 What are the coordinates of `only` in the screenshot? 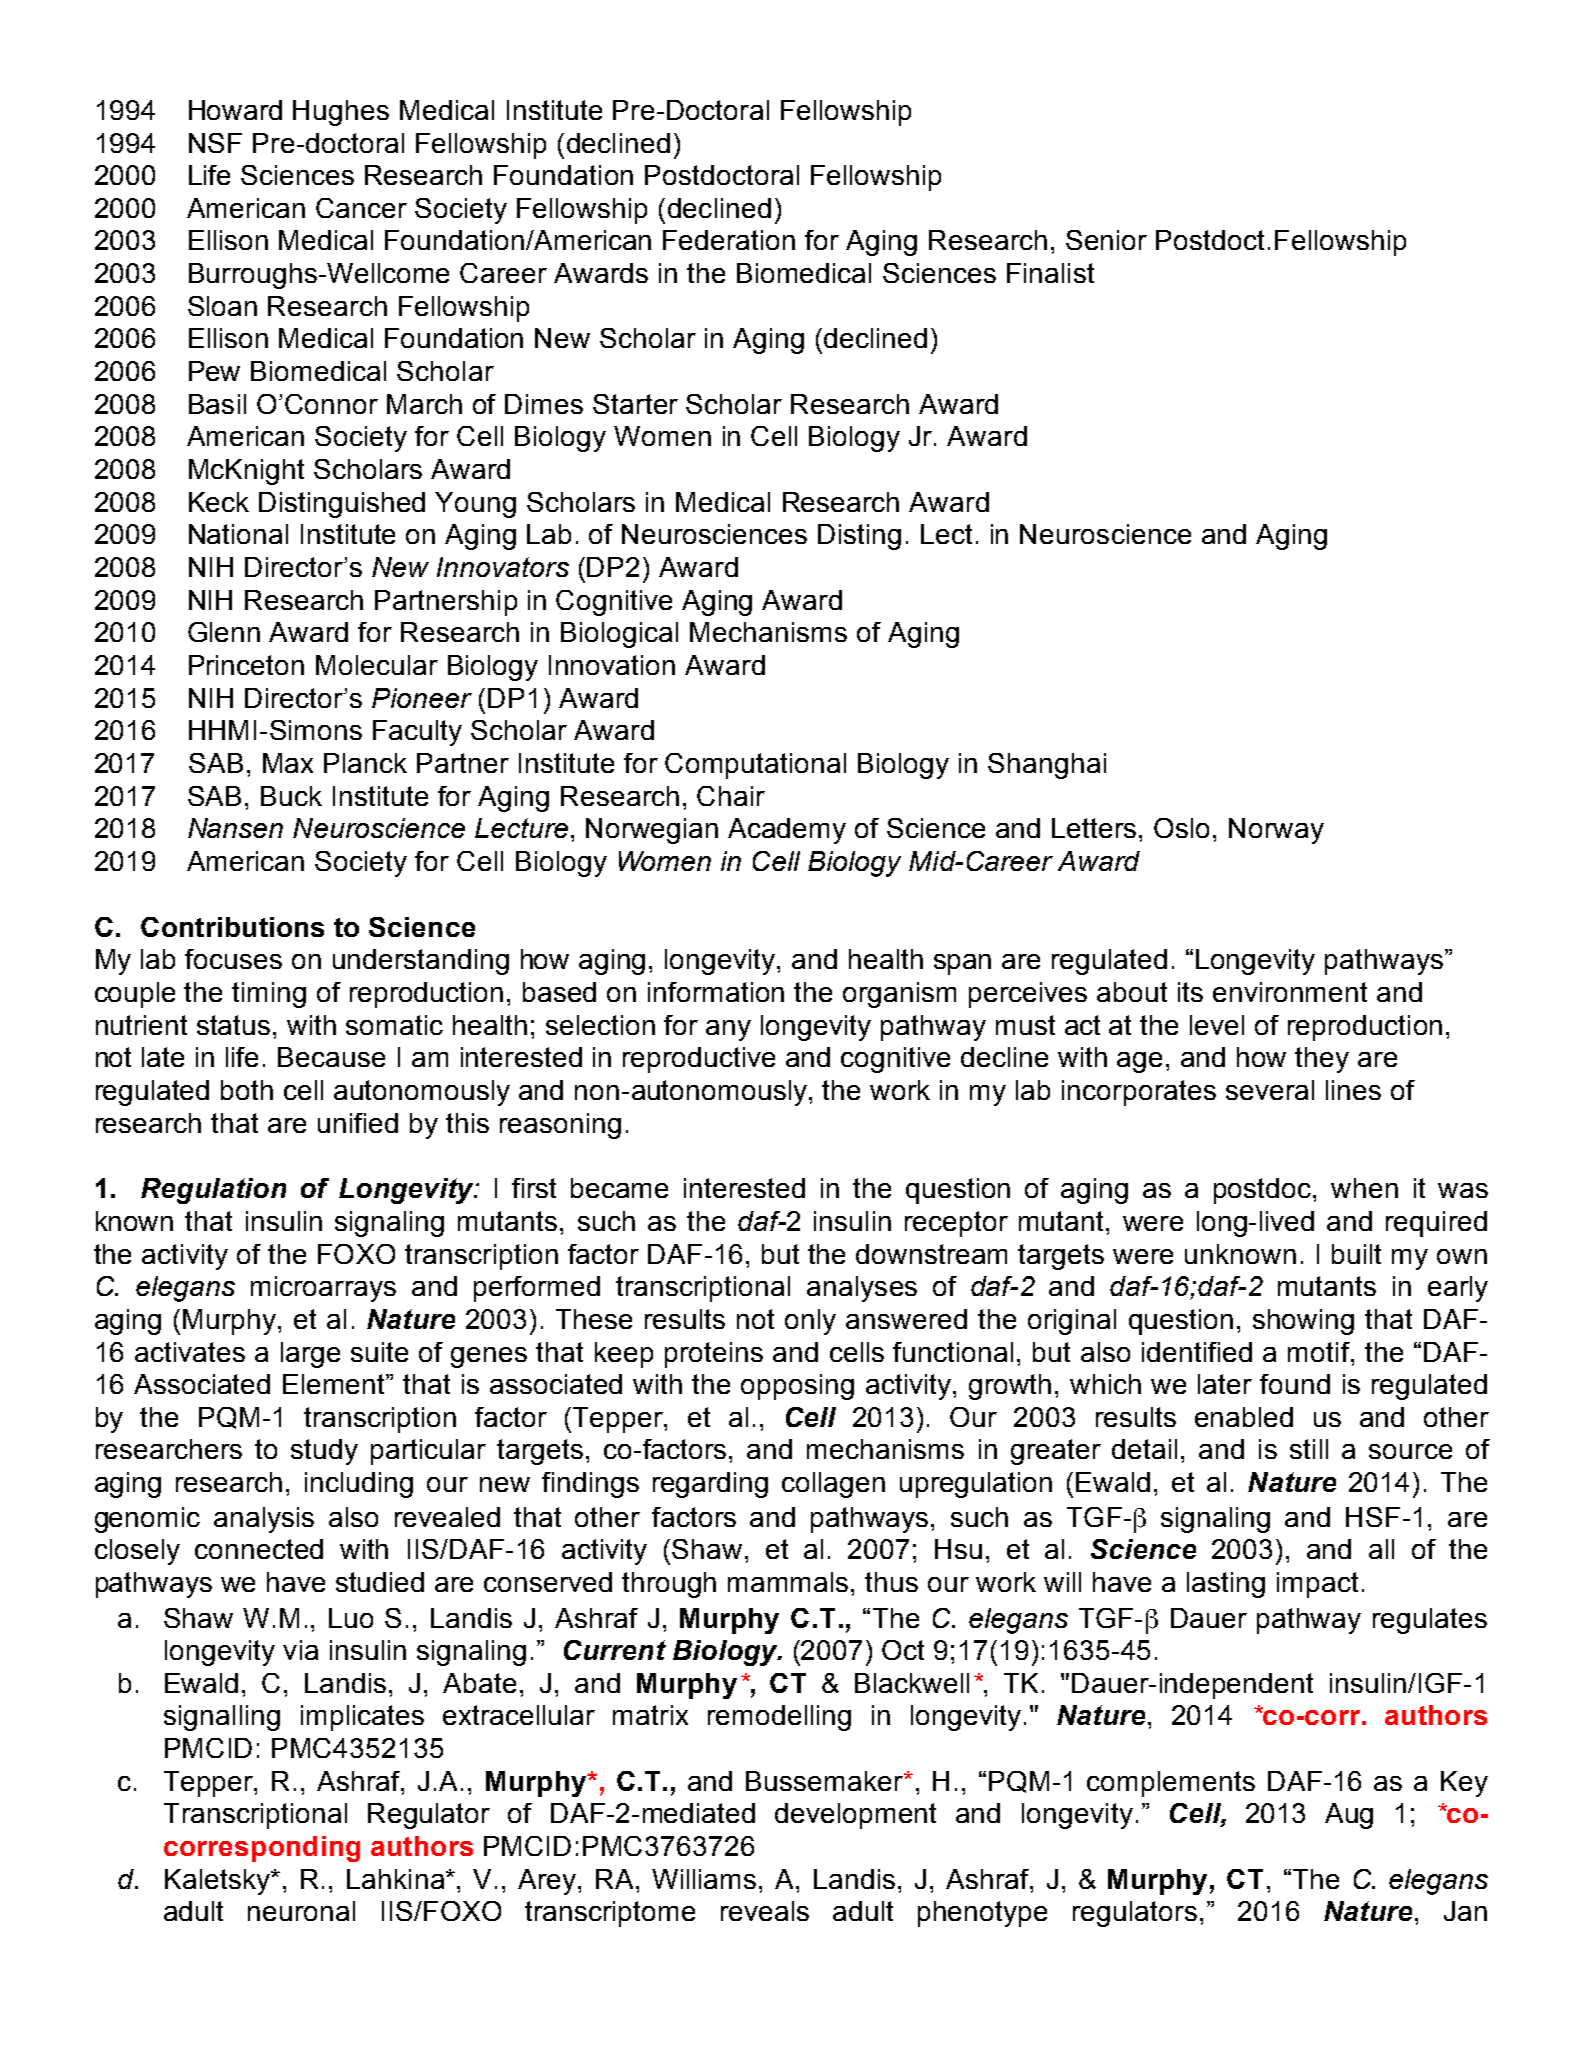 It's located at (810, 1322).
